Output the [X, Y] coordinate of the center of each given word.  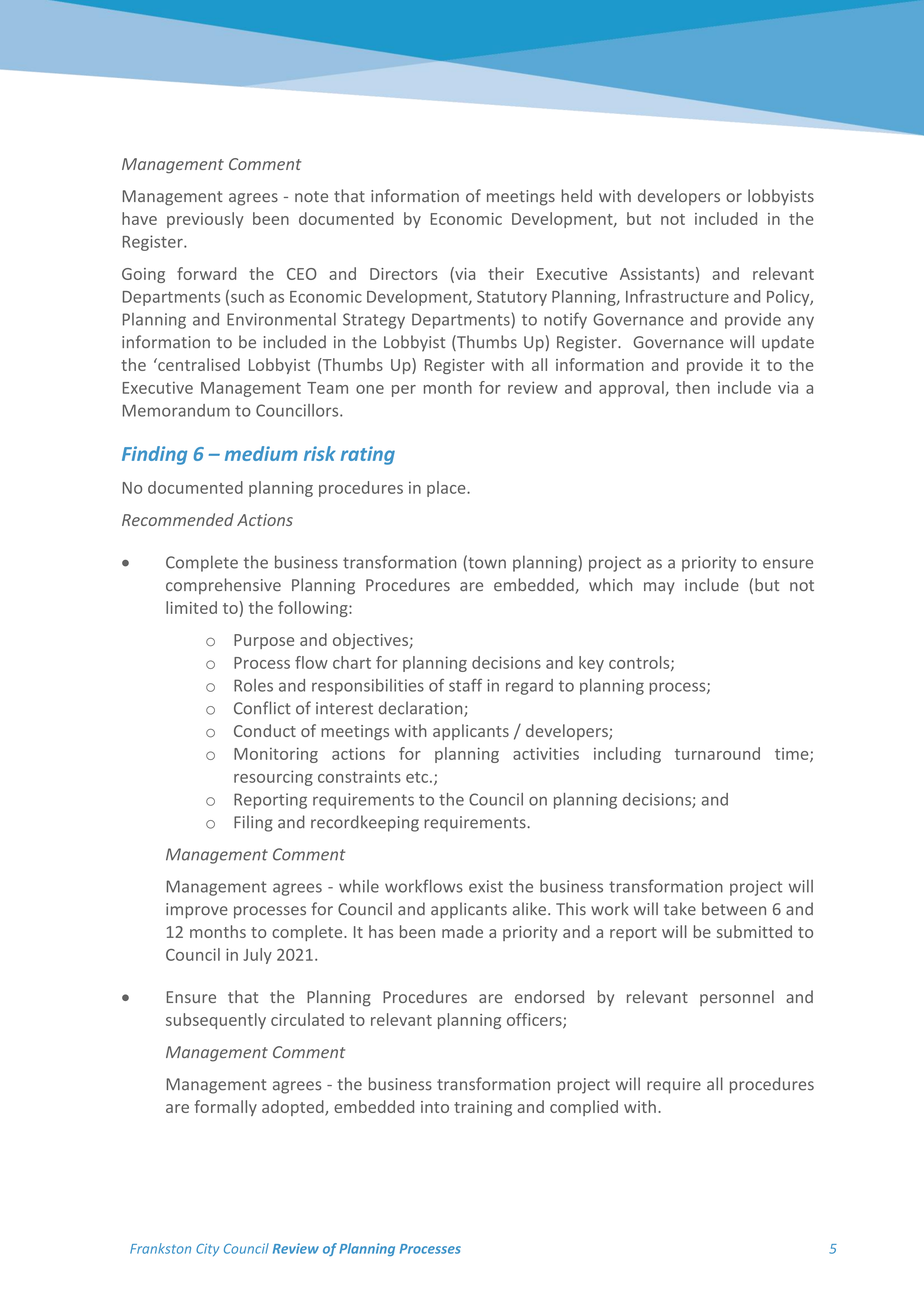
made [462, 931]
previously [205, 220]
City [207, 1250]
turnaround [717, 753]
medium [261, 453]
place [447, 489]
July [257, 956]
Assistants [657, 274]
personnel [737, 998]
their [506, 273]
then [693, 387]
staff [465, 685]
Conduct [265, 730]
